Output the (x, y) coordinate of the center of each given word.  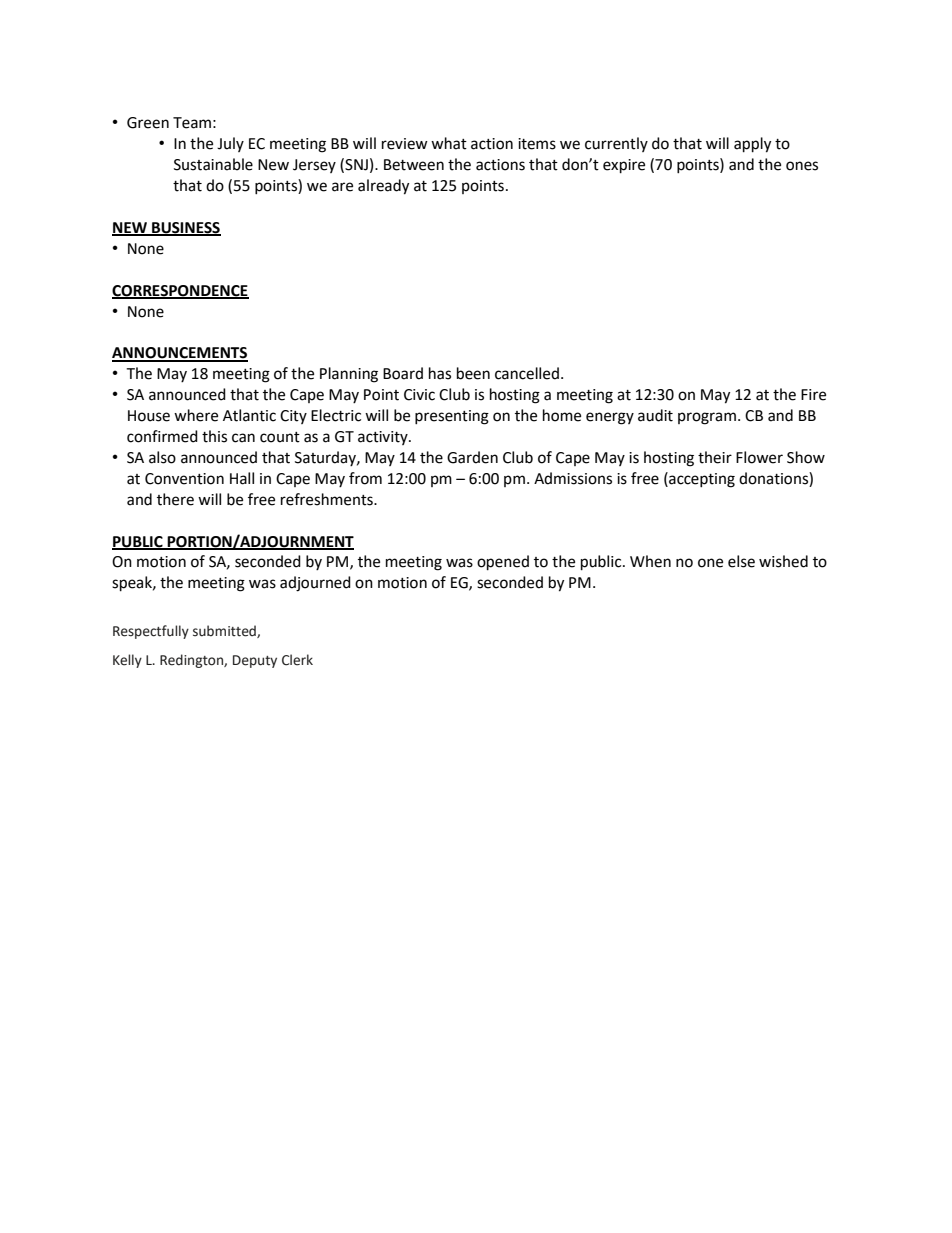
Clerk (297, 660)
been (473, 373)
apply (752, 145)
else (741, 561)
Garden (472, 457)
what (449, 143)
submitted (225, 631)
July (230, 144)
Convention (184, 479)
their (715, 457)
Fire (813, 395)
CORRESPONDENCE (180, 291)
